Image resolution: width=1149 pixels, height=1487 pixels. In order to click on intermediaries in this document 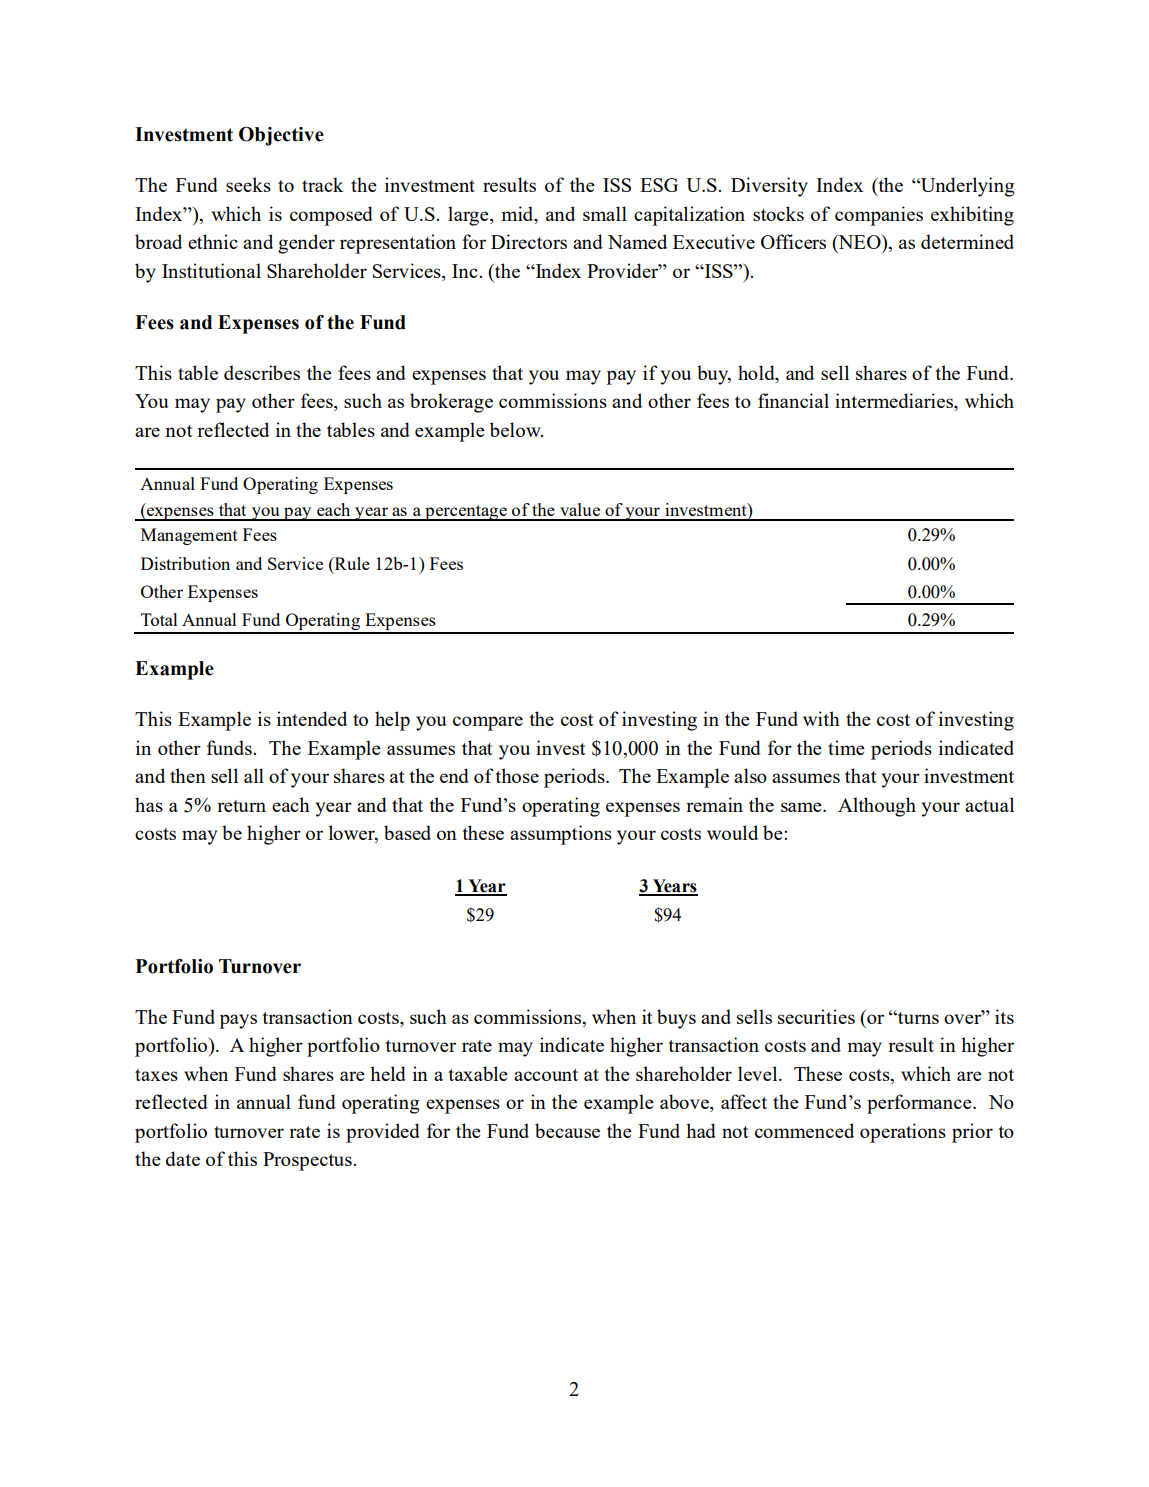, I will do `click(895, 402)`.
